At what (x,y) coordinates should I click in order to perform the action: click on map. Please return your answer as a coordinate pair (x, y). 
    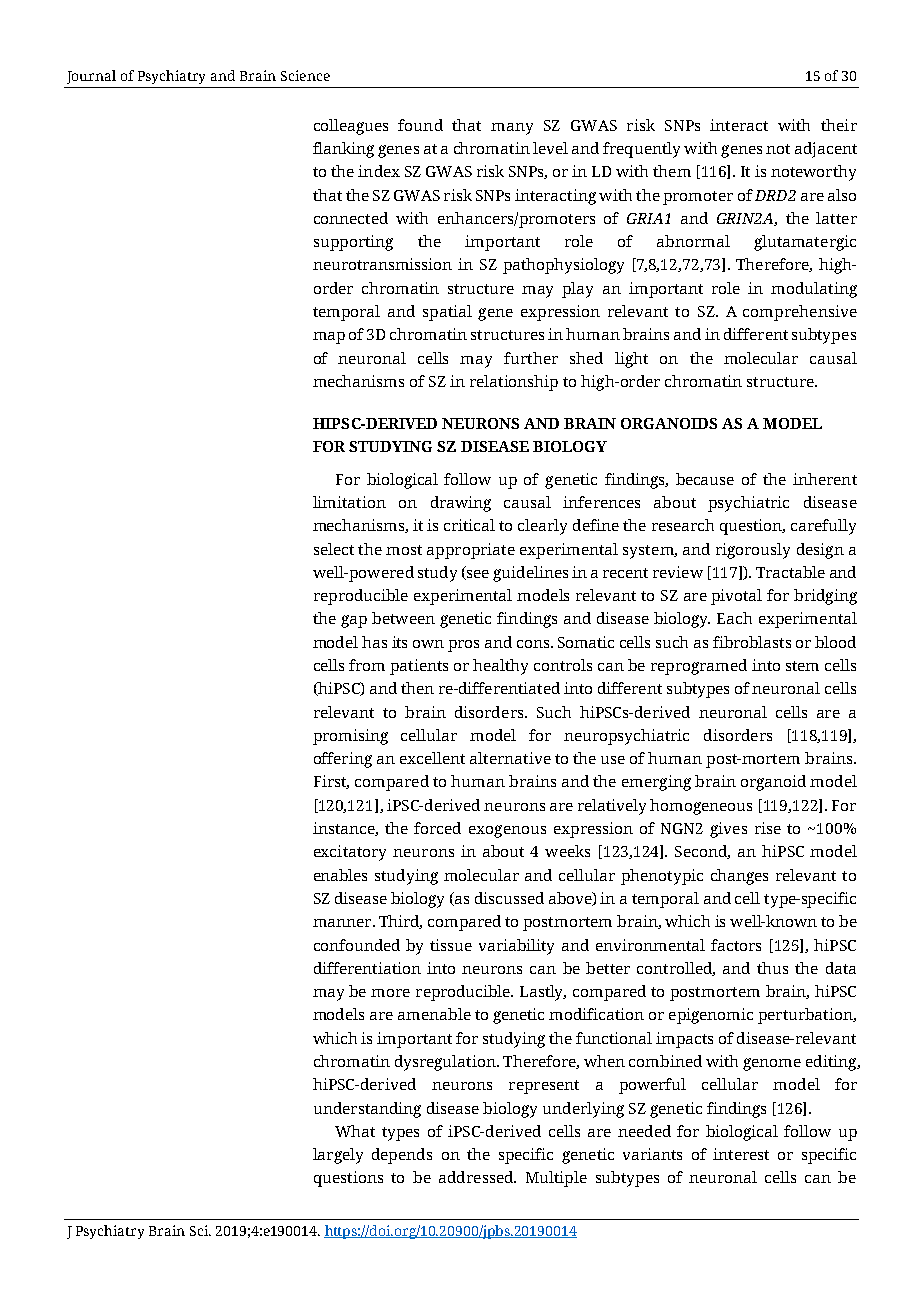
    Looking at the image, I should click on (329, 338).
